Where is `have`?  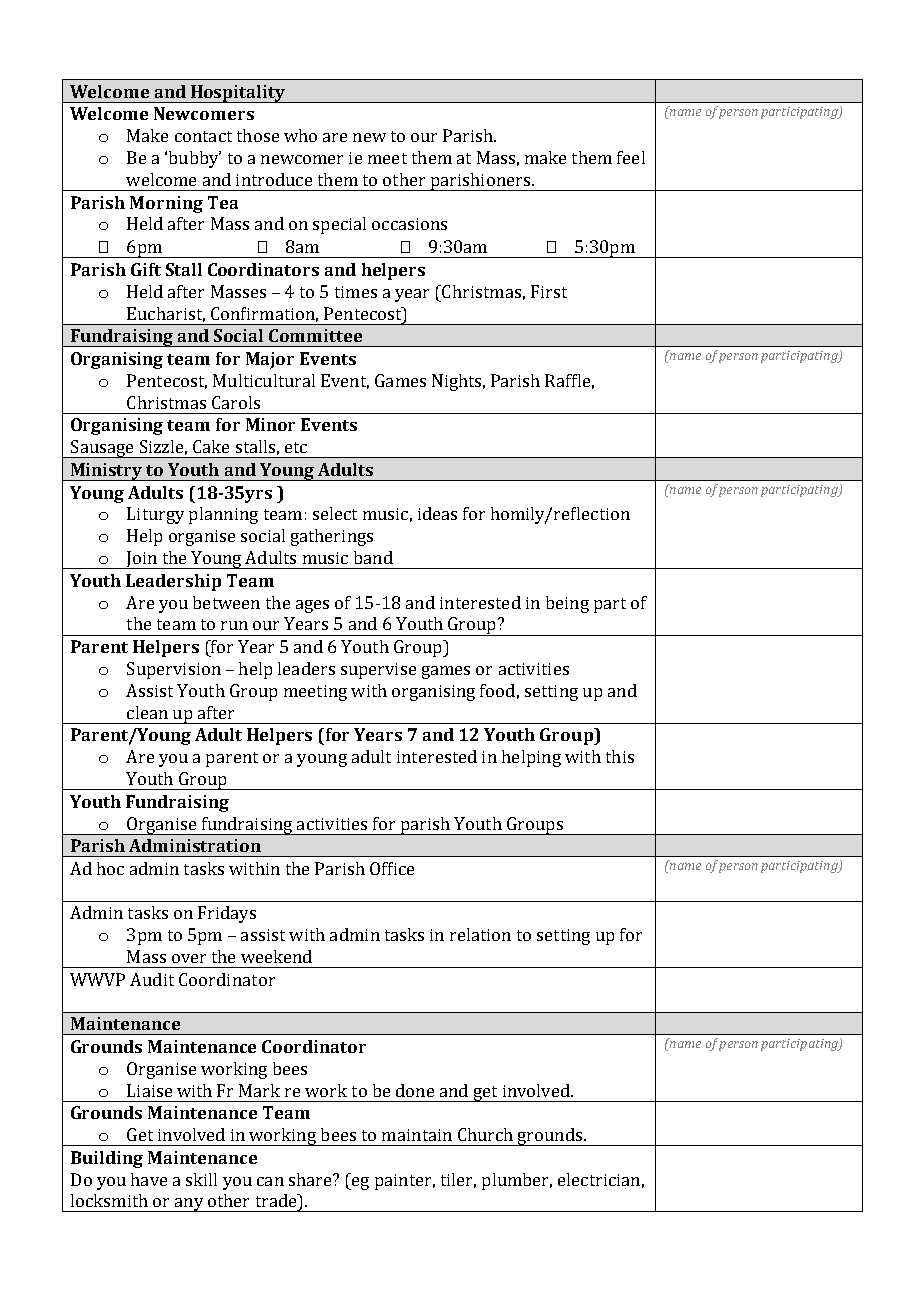 have is located at coordinates (149, 1179).
